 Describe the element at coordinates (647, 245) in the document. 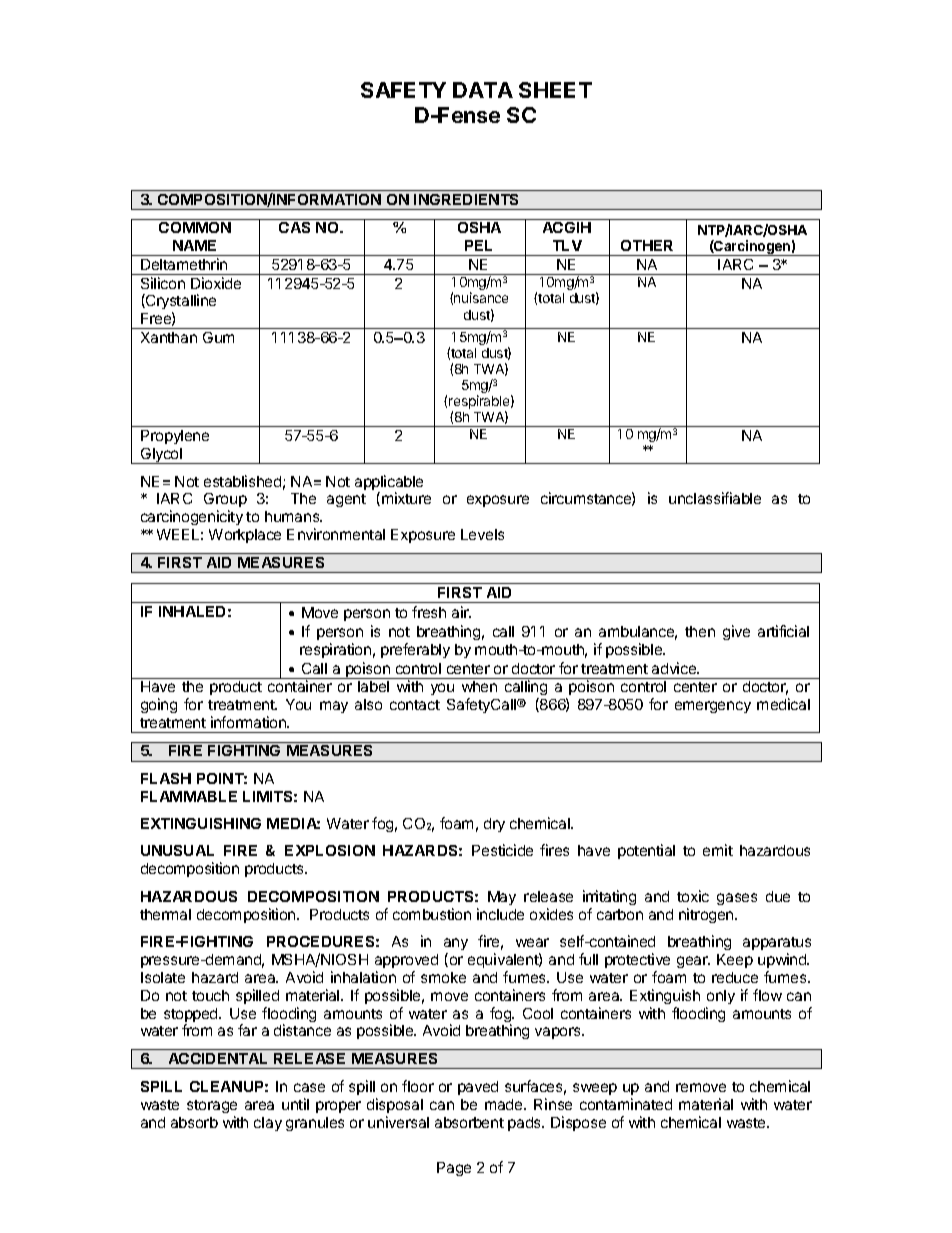

I see `OTHER` at that location.
